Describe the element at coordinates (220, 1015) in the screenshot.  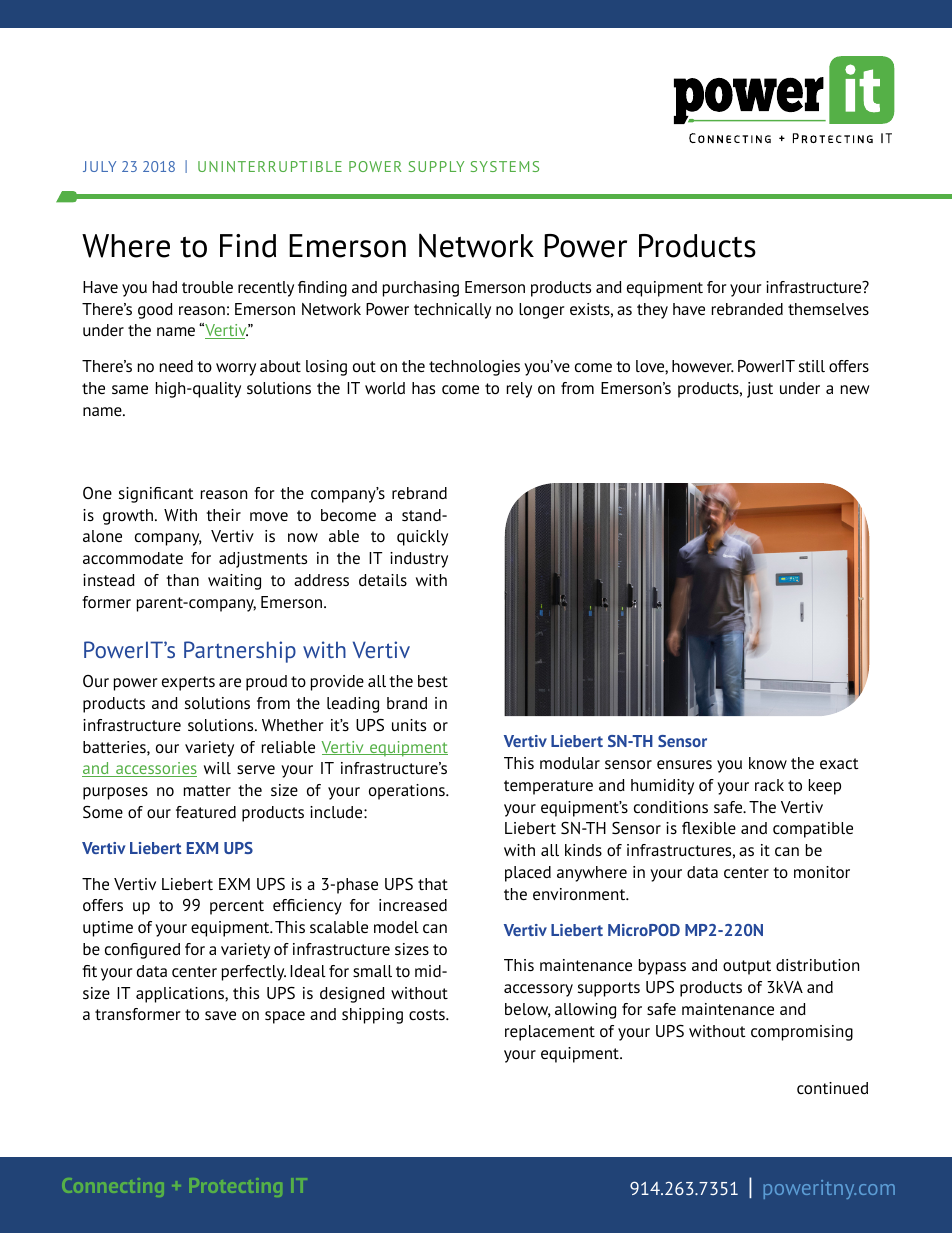
I see `save` at that location.
